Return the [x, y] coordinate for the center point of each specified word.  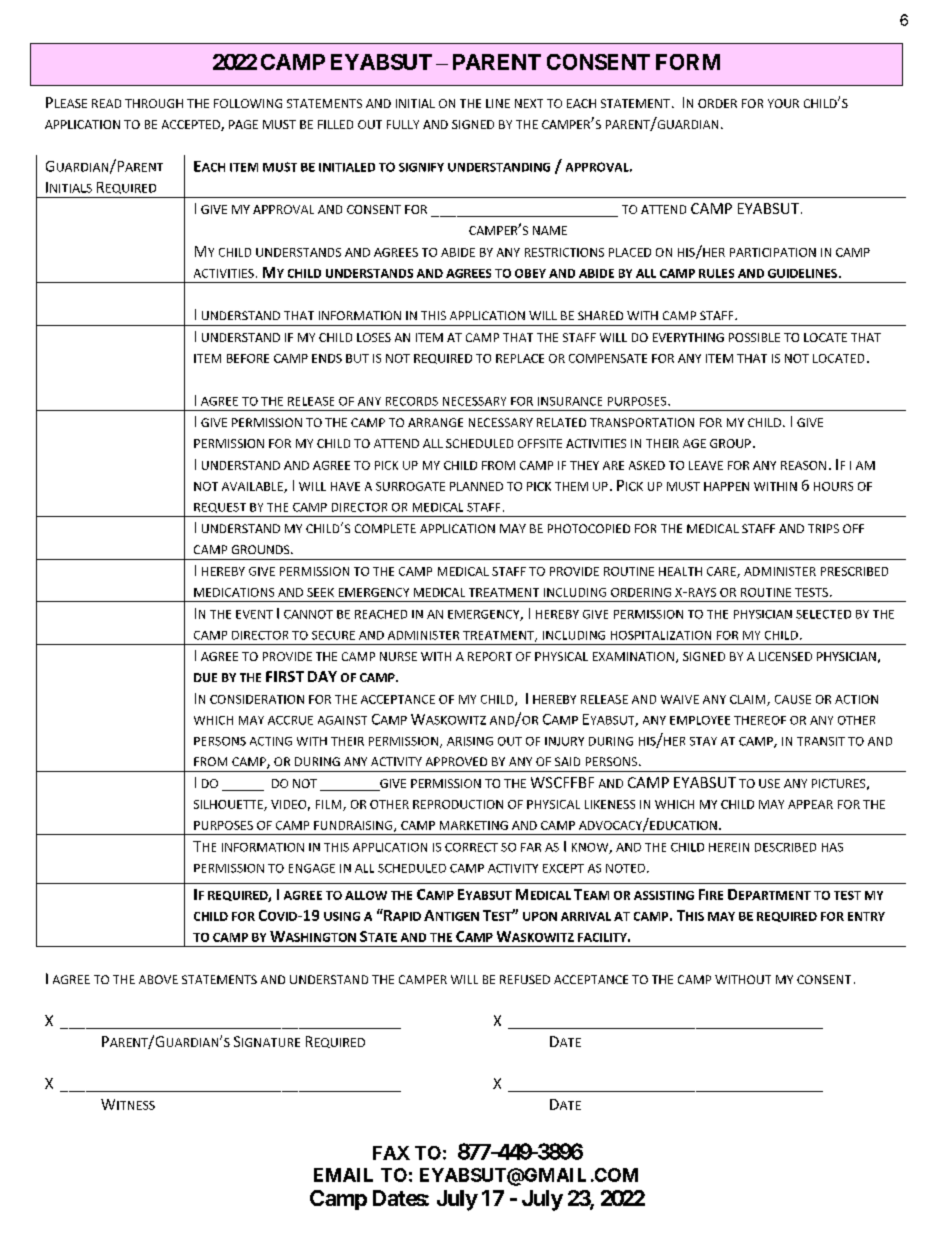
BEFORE [248, 358]
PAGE [243, 124]
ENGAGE [312, 868]
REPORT [490, 656]
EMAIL [343, 1175]
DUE [205, 677]
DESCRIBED [785, 847]
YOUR [783, 103]
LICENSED [785, 656]
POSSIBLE [754, 337]
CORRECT [471, 847]
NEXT [529, 103]
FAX [391, 1153]
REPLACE [520, 358]
